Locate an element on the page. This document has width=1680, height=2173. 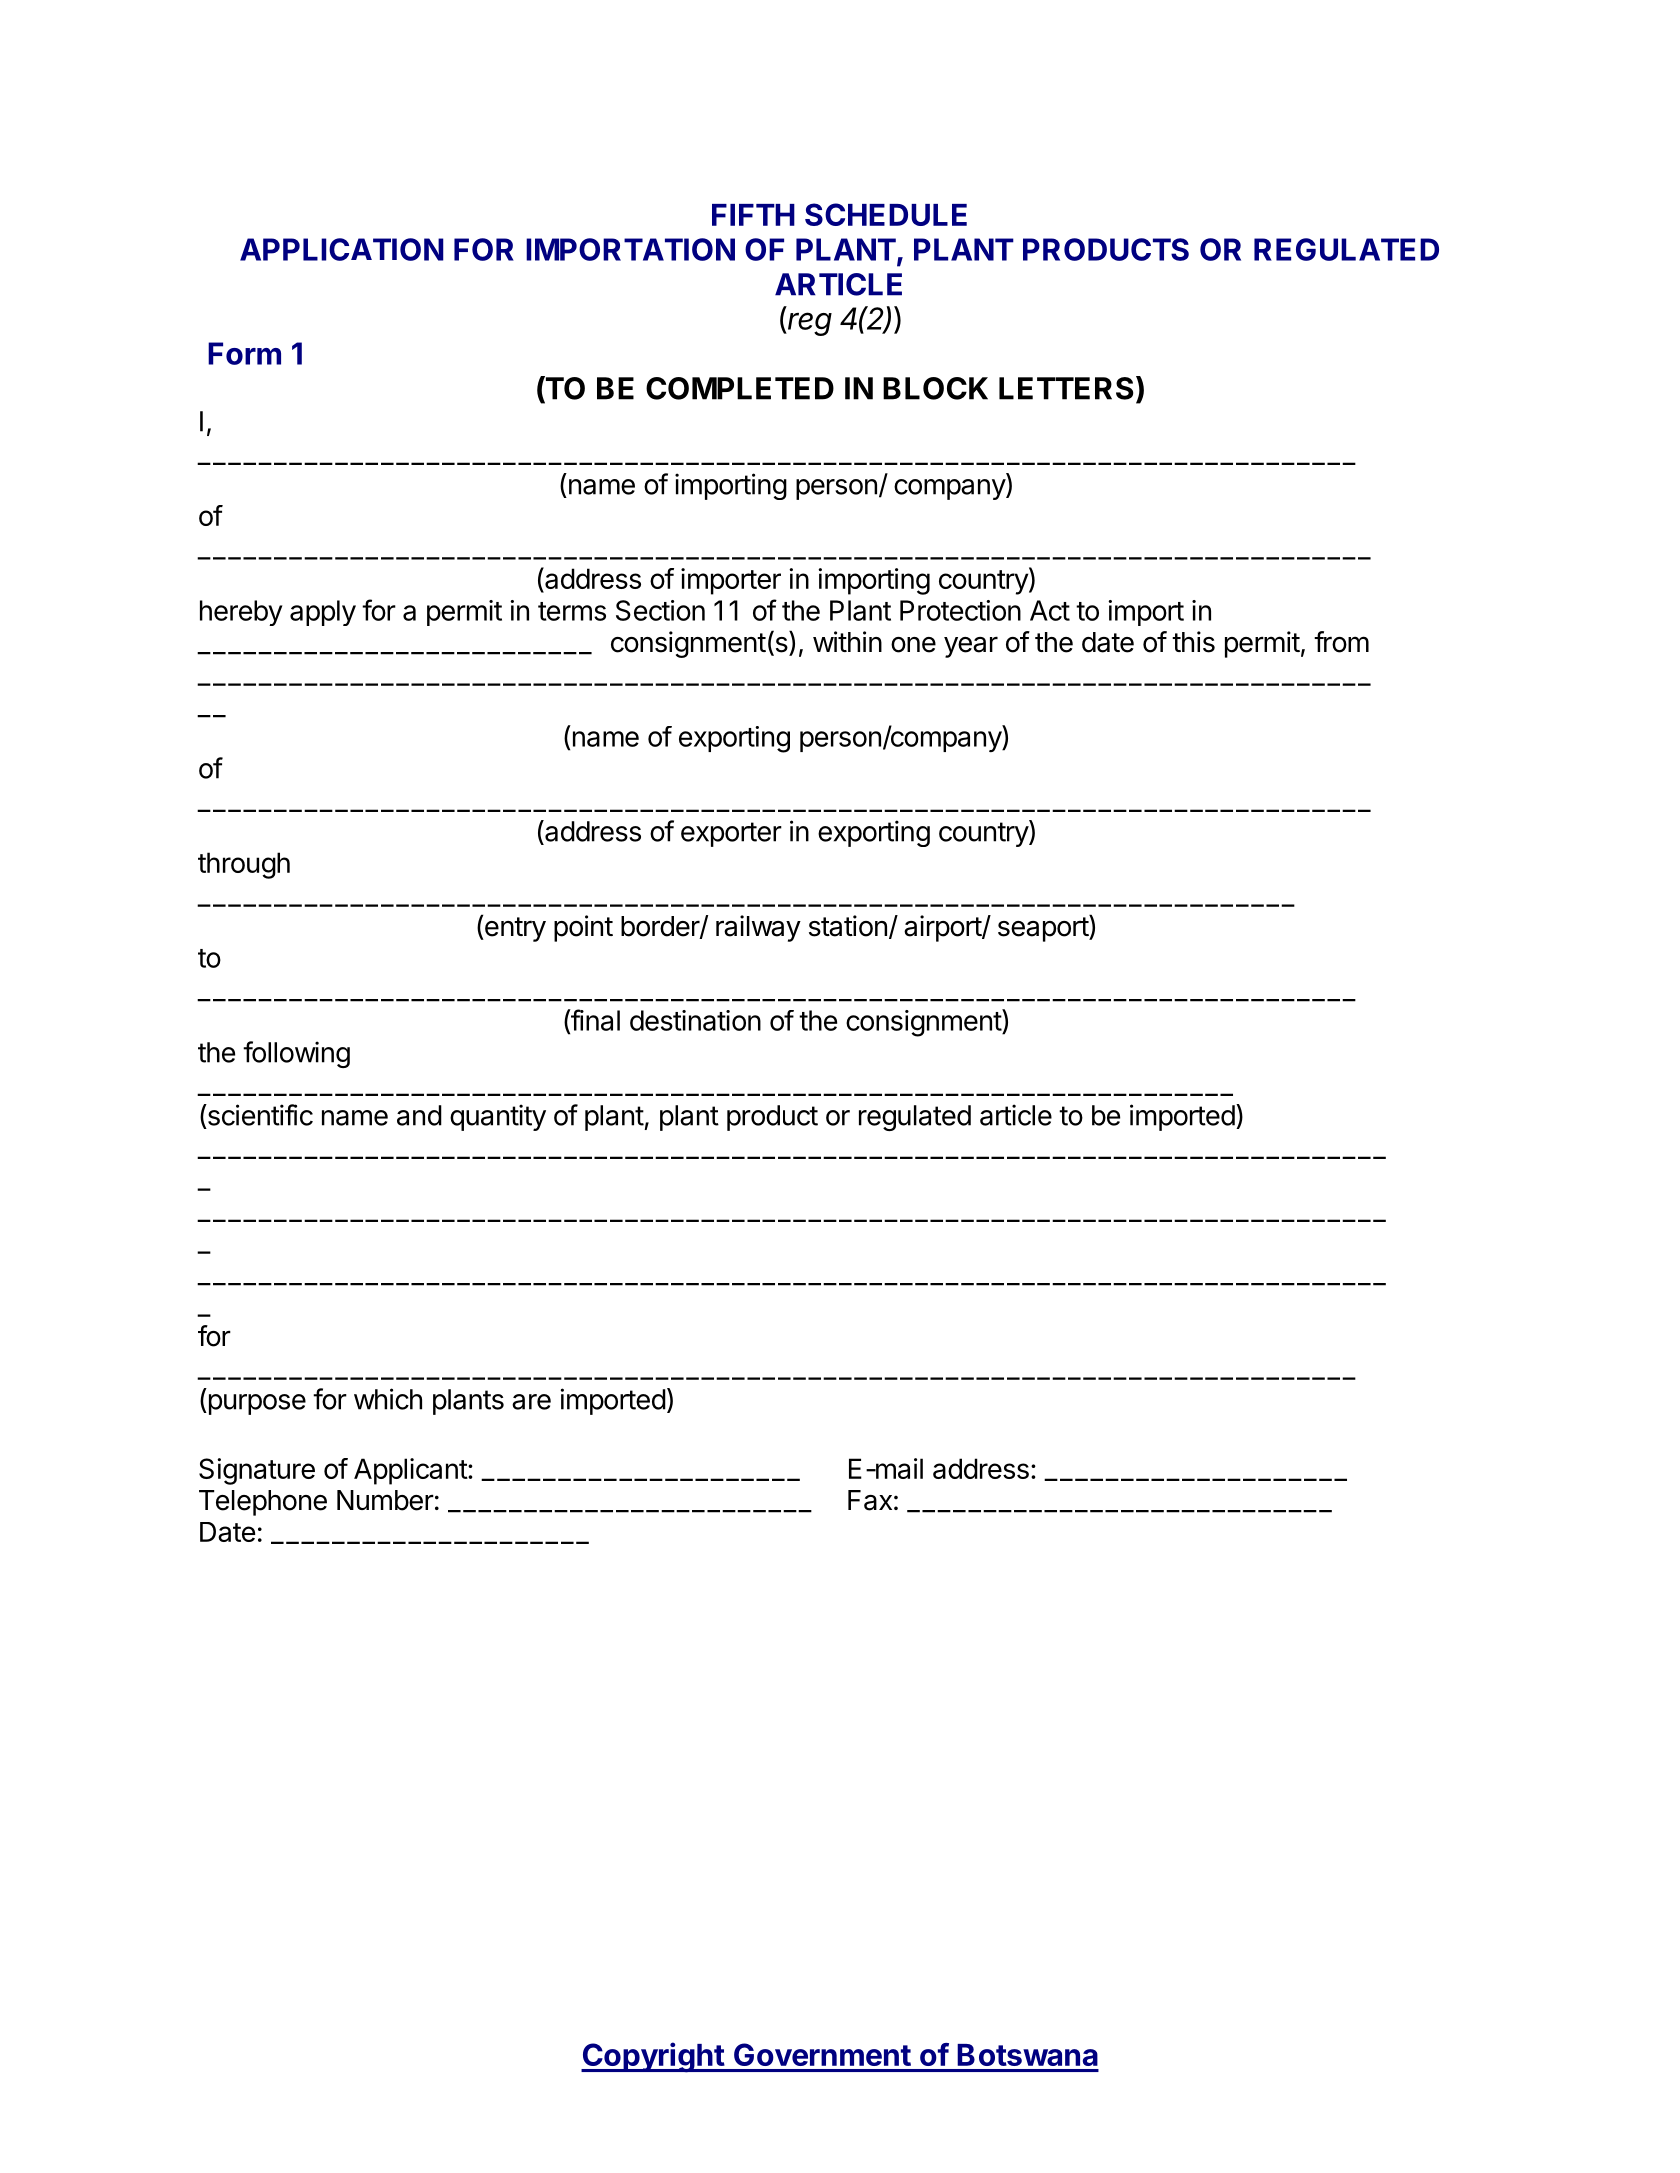
seaport is located at coordinates (1044, 928).
